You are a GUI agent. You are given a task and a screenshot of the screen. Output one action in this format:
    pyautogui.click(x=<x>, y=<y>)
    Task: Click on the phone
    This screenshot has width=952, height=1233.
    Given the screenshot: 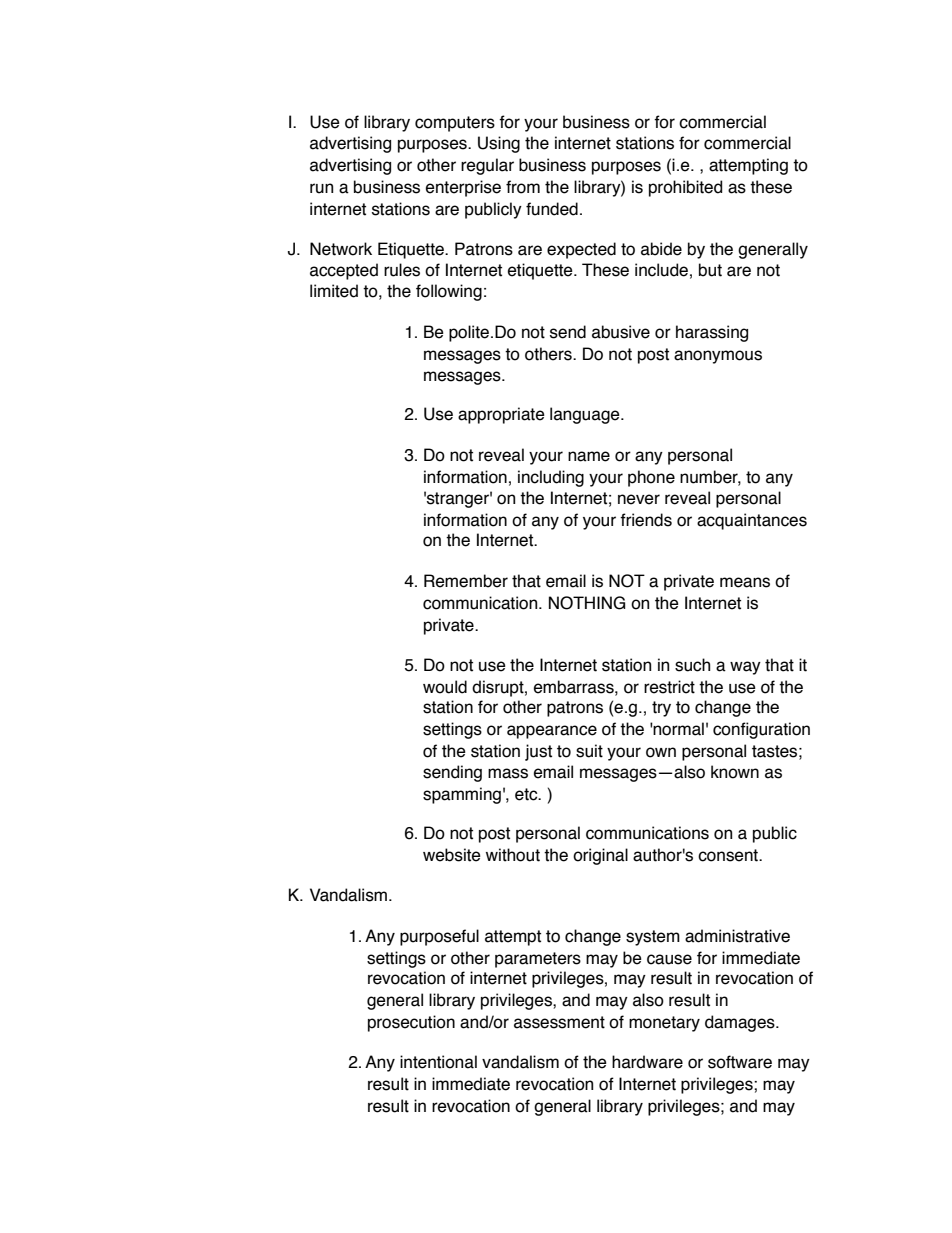 What is the action you would take?
    pyautogui.click(x=651, y=478)
